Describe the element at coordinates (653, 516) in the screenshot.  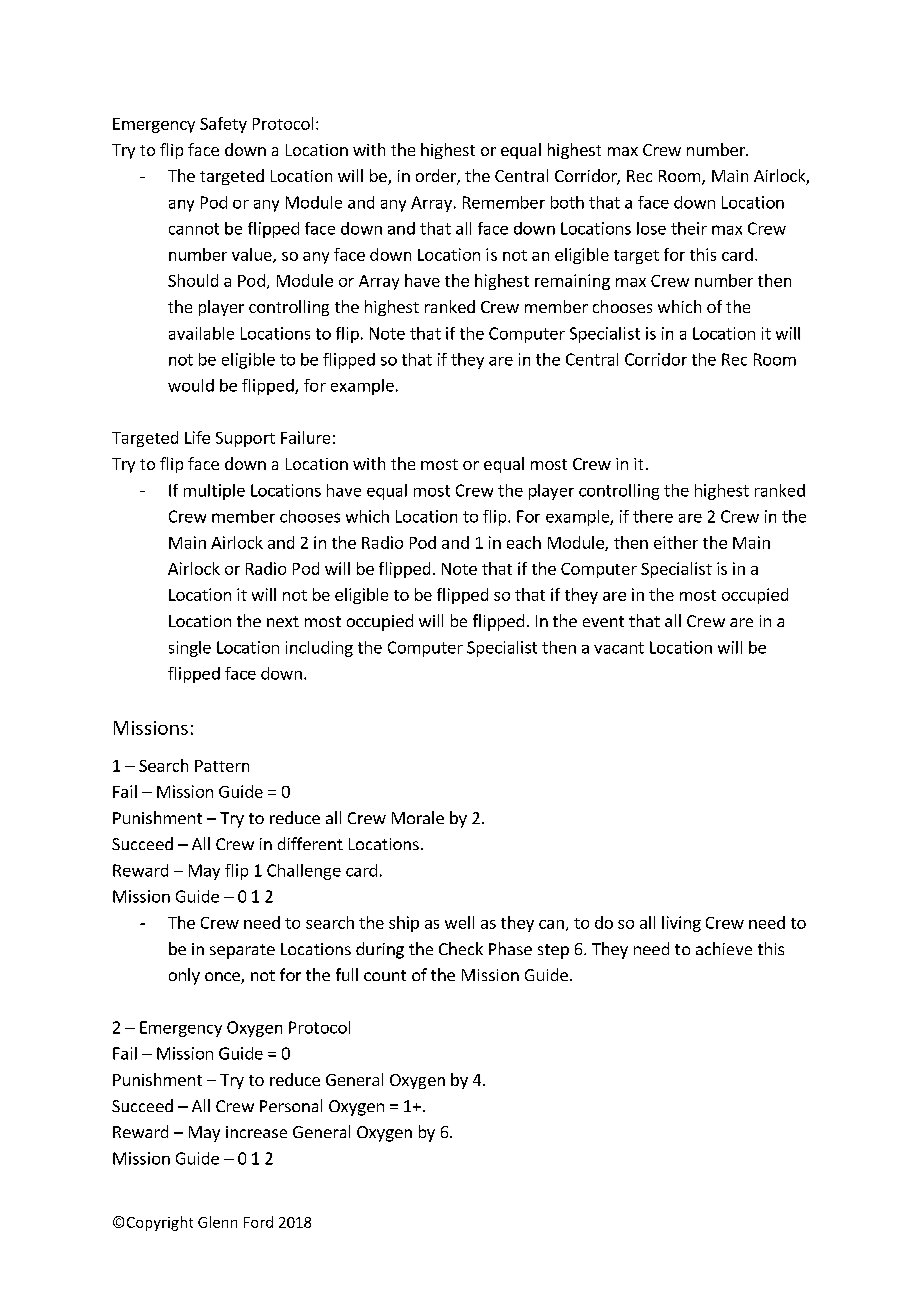
I see `there` at that location.
